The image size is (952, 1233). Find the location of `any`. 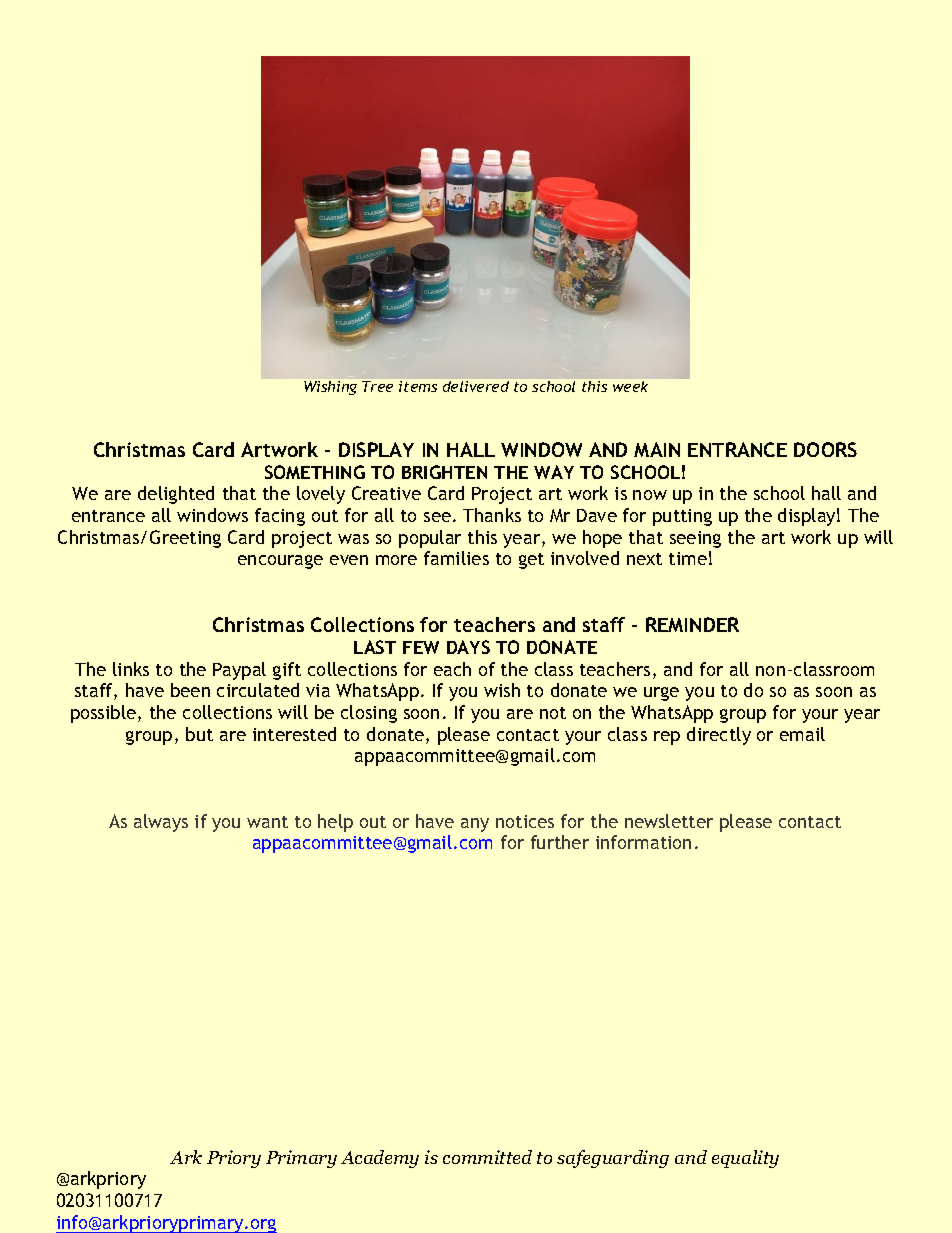

any is located at coordinates (475, 825).
